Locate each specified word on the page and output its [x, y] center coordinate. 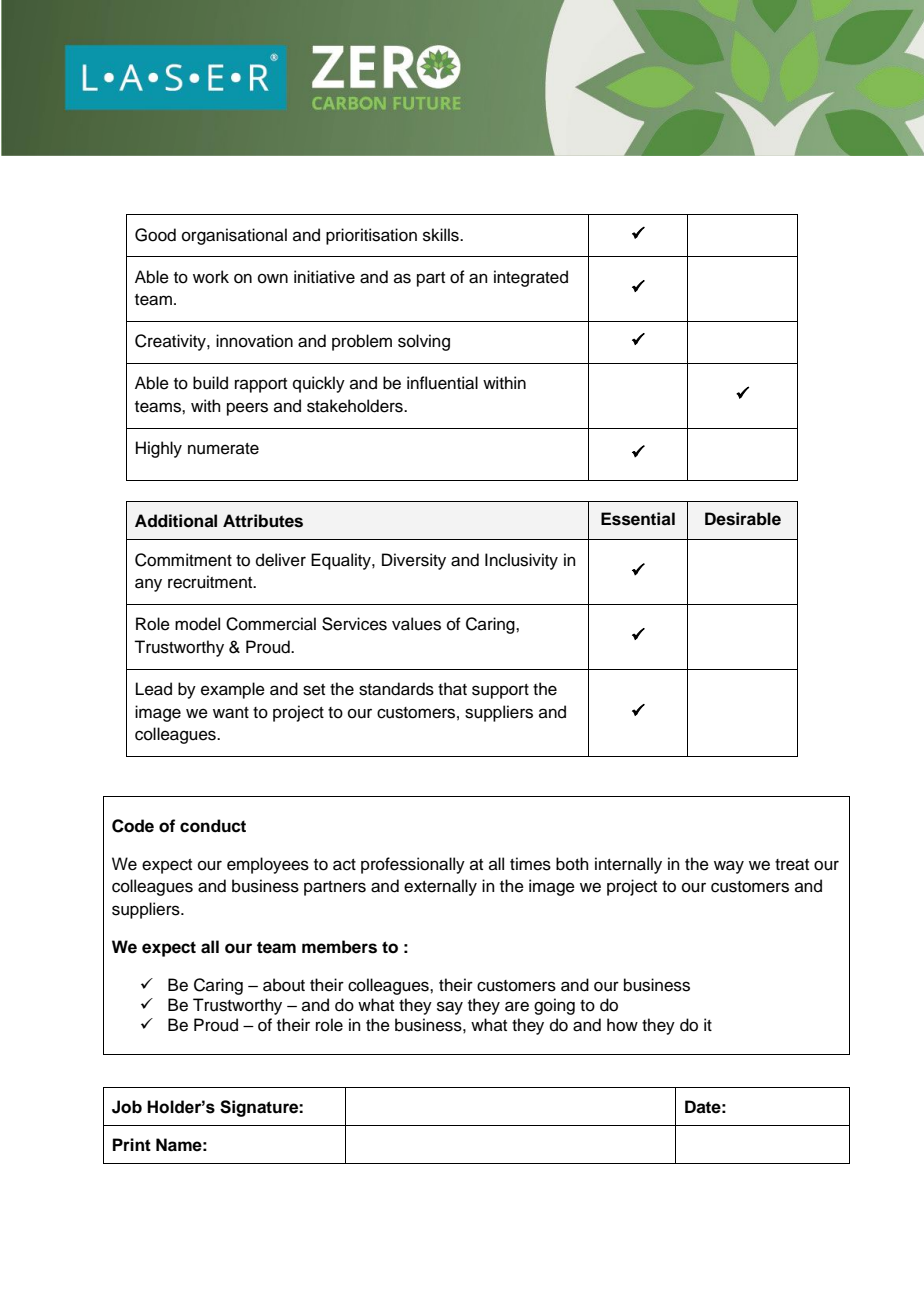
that [452, 689]
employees [268, 865]
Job [127, 1107]
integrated [531, 278]
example [233, 690]
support [500, 691]
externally [440, 887]
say [450, 1008]
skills [442, 235]
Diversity [414, 561]
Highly [159, 449]
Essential [638, 519]
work [211, 277]
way [729, 867]
